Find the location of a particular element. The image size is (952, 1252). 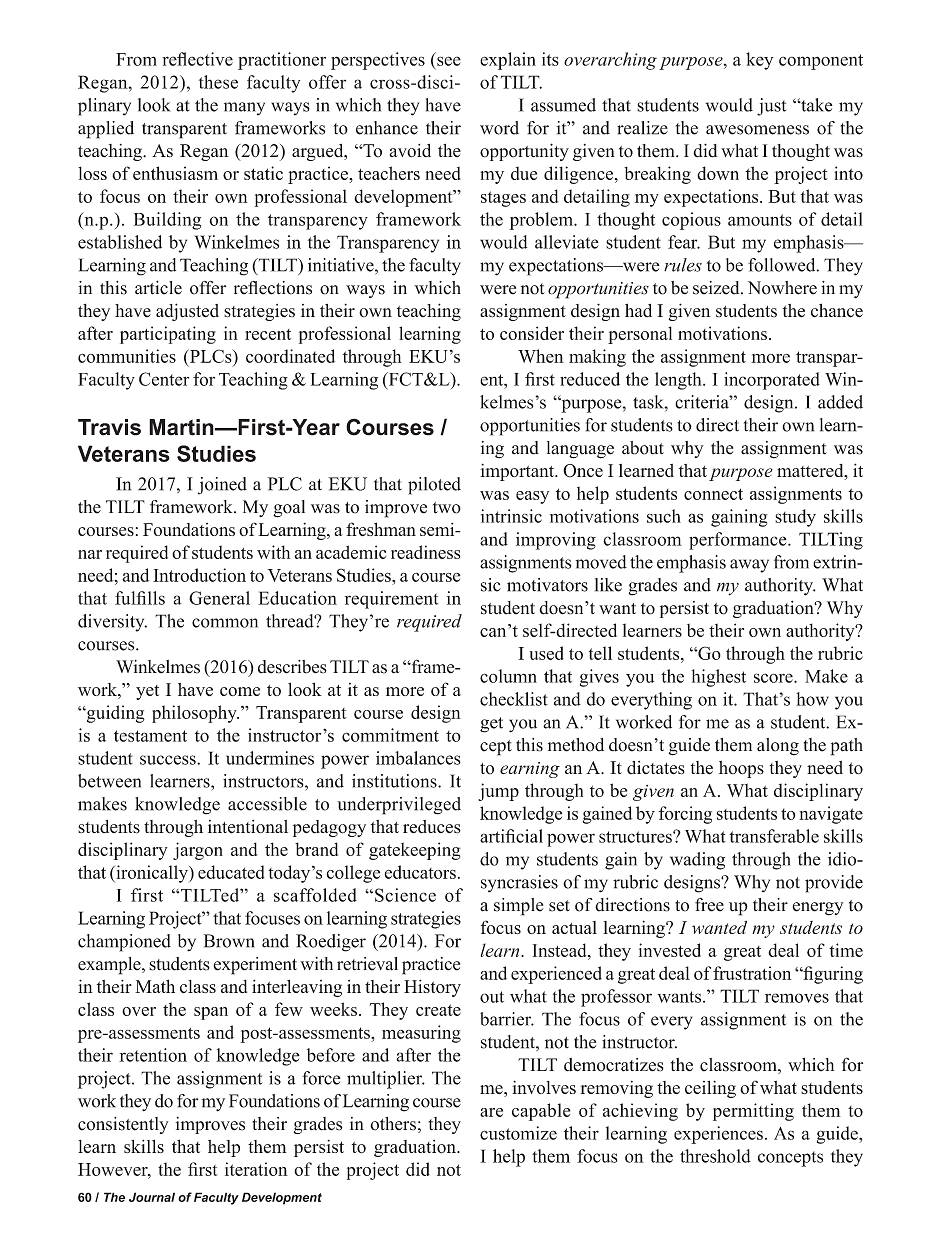

jump is located at coordinates (498, 792).
